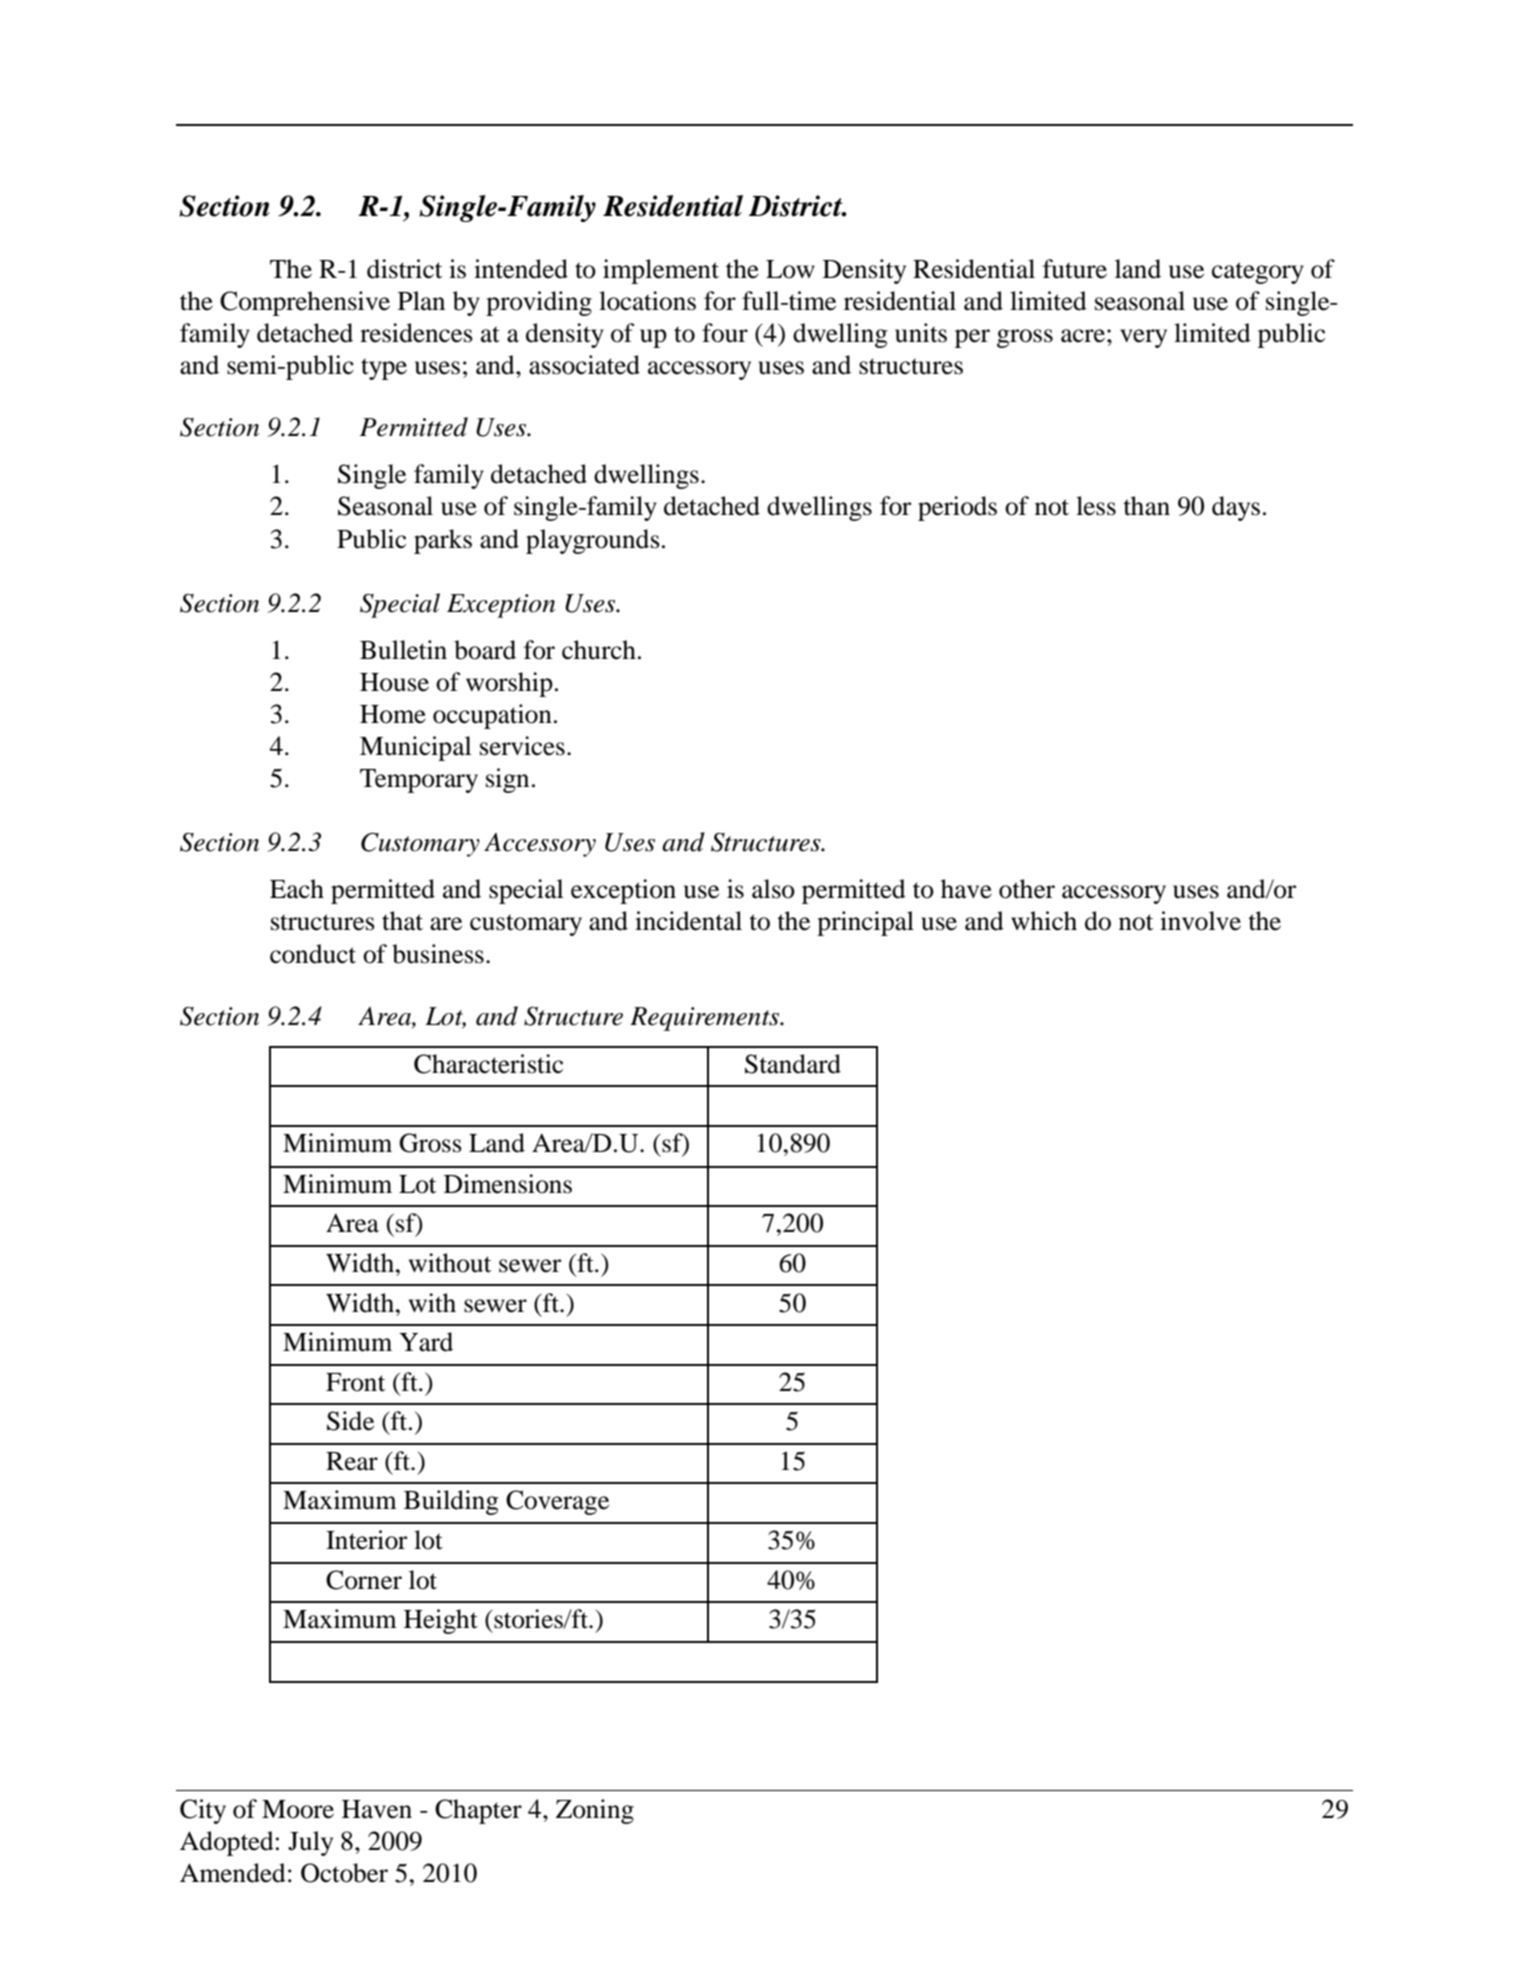  I want to click on four, so click(725, 333).
